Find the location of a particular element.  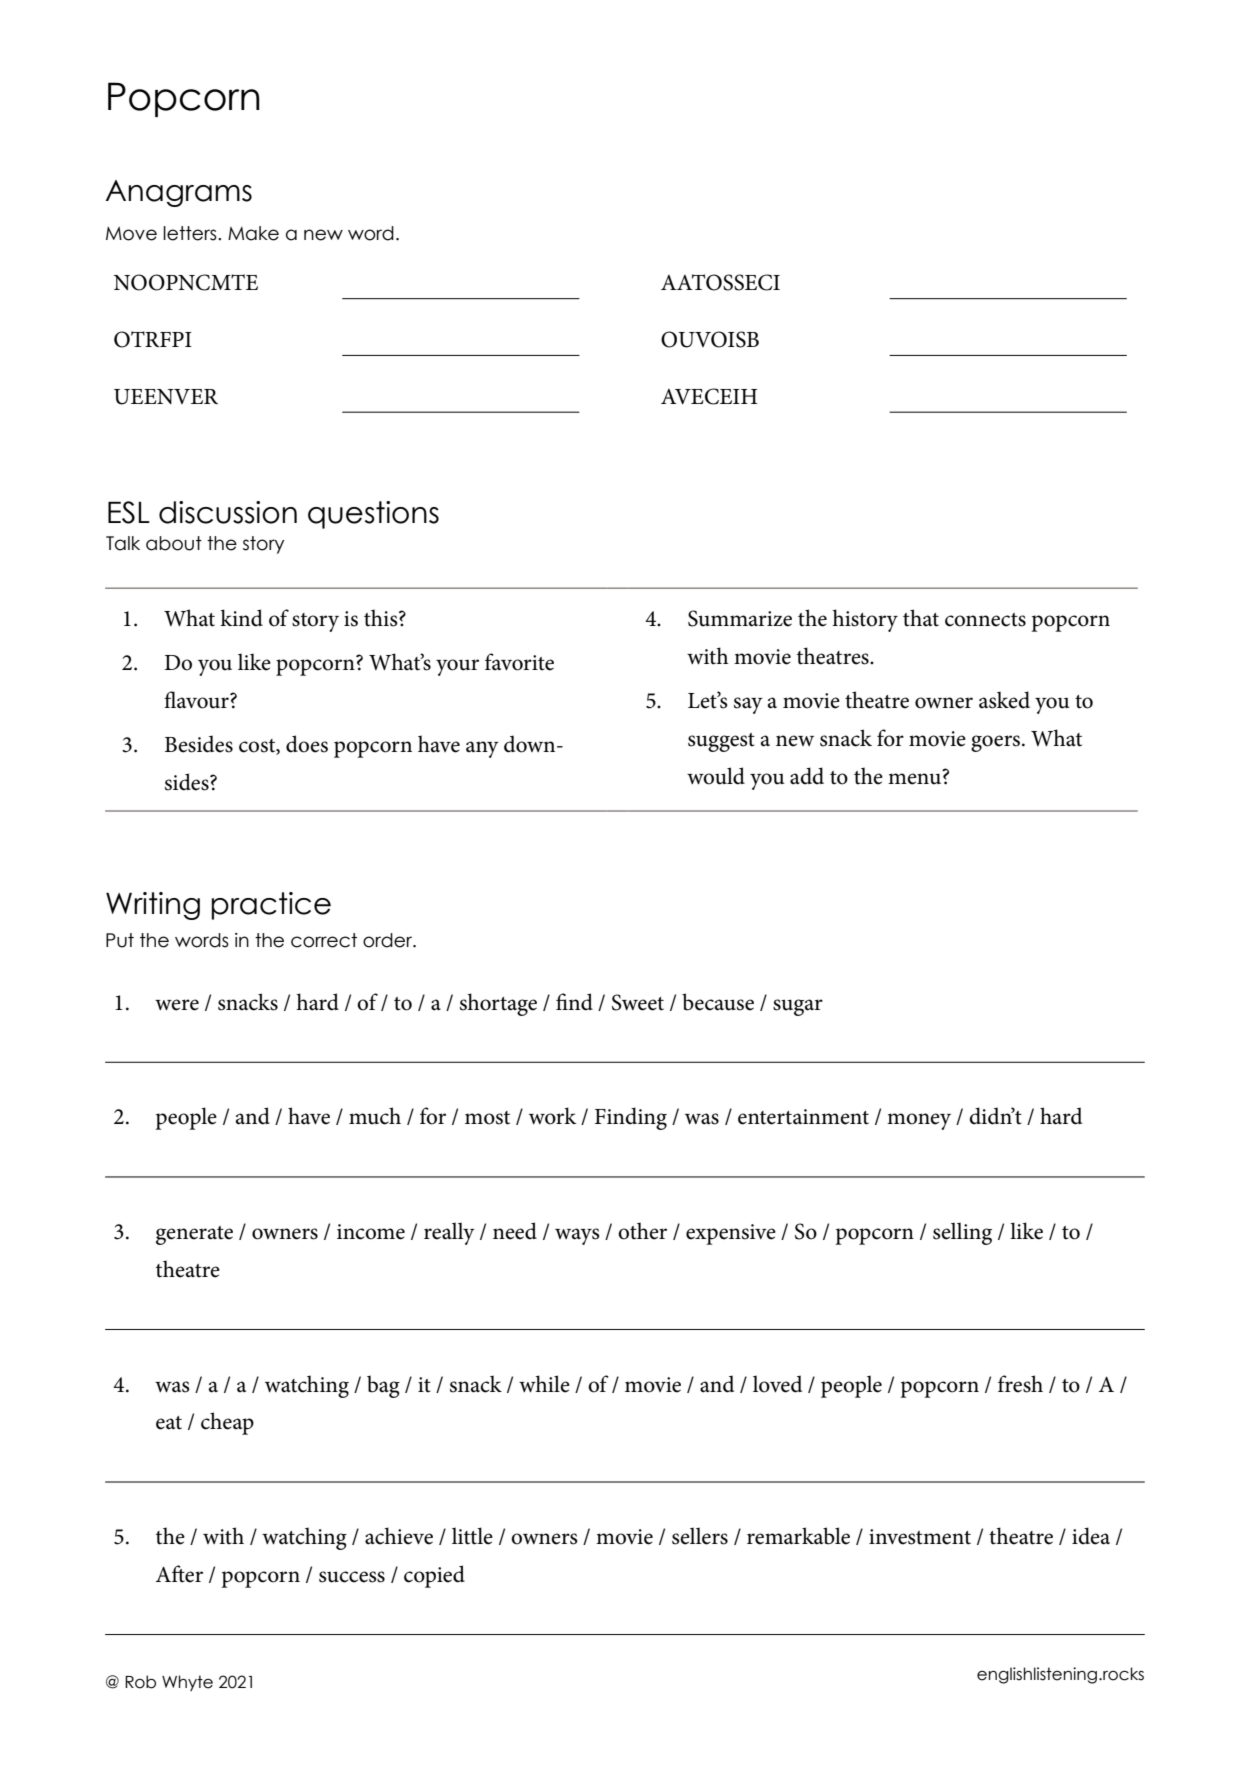

sellers is located at coordinates (700, 1536).
